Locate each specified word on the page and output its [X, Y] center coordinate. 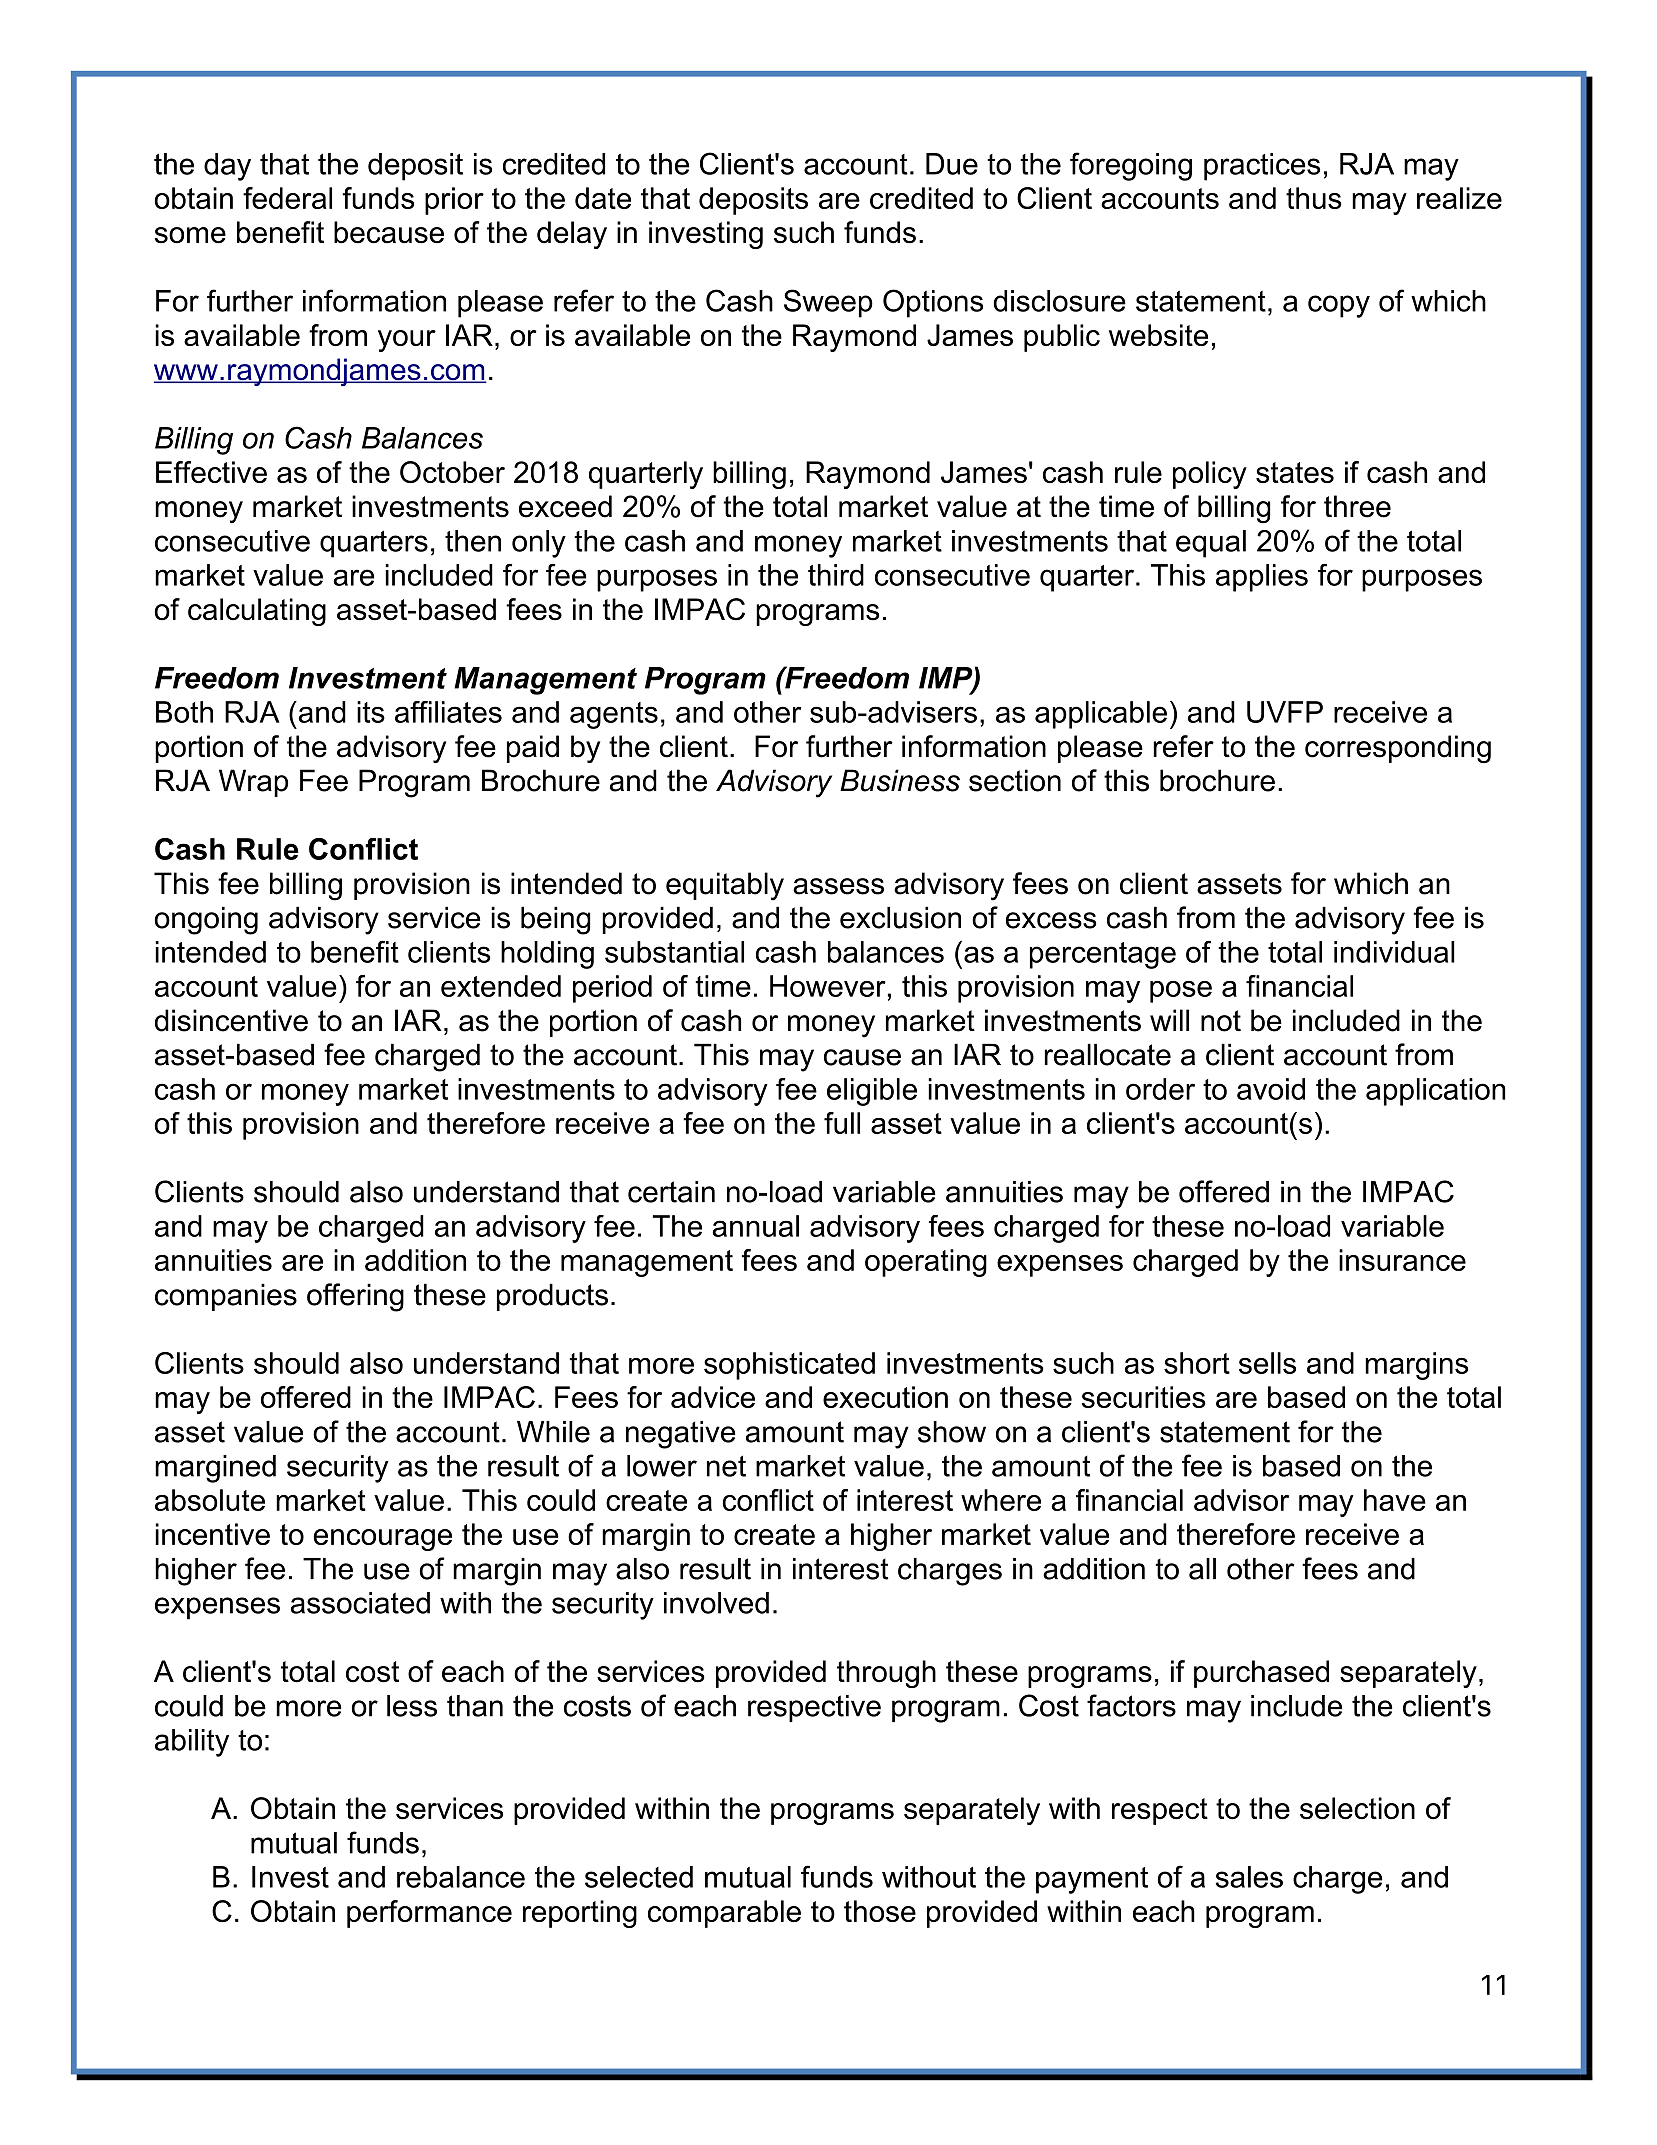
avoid [1271, 1089]
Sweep [828, 303]
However [828, 986]
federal [287, 198]
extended [501, 986]
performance [429, 1914]
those [880, 1911]
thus [1314, 198]
